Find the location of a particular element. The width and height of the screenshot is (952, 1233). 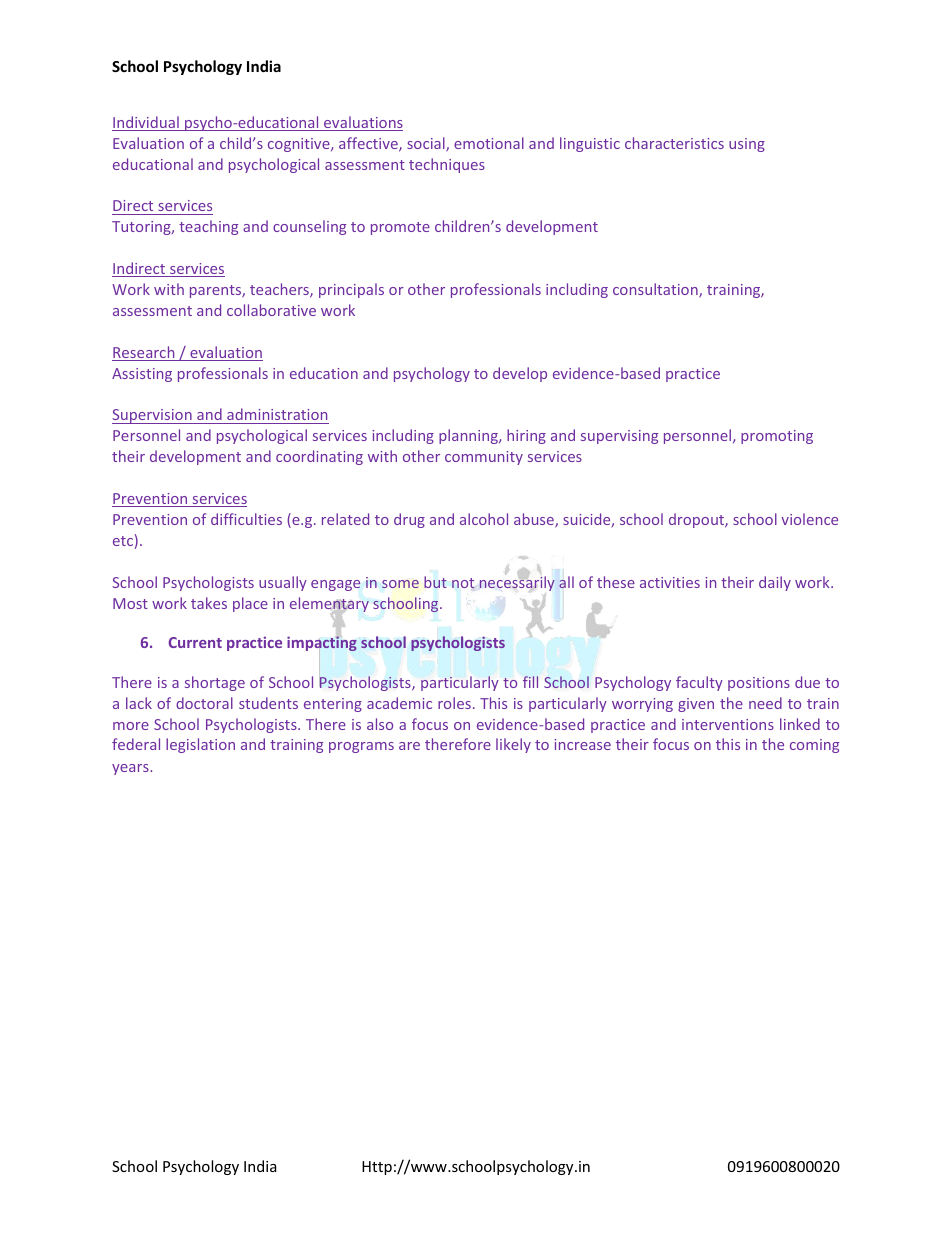

Individual is located at coordinates (146, 123).
